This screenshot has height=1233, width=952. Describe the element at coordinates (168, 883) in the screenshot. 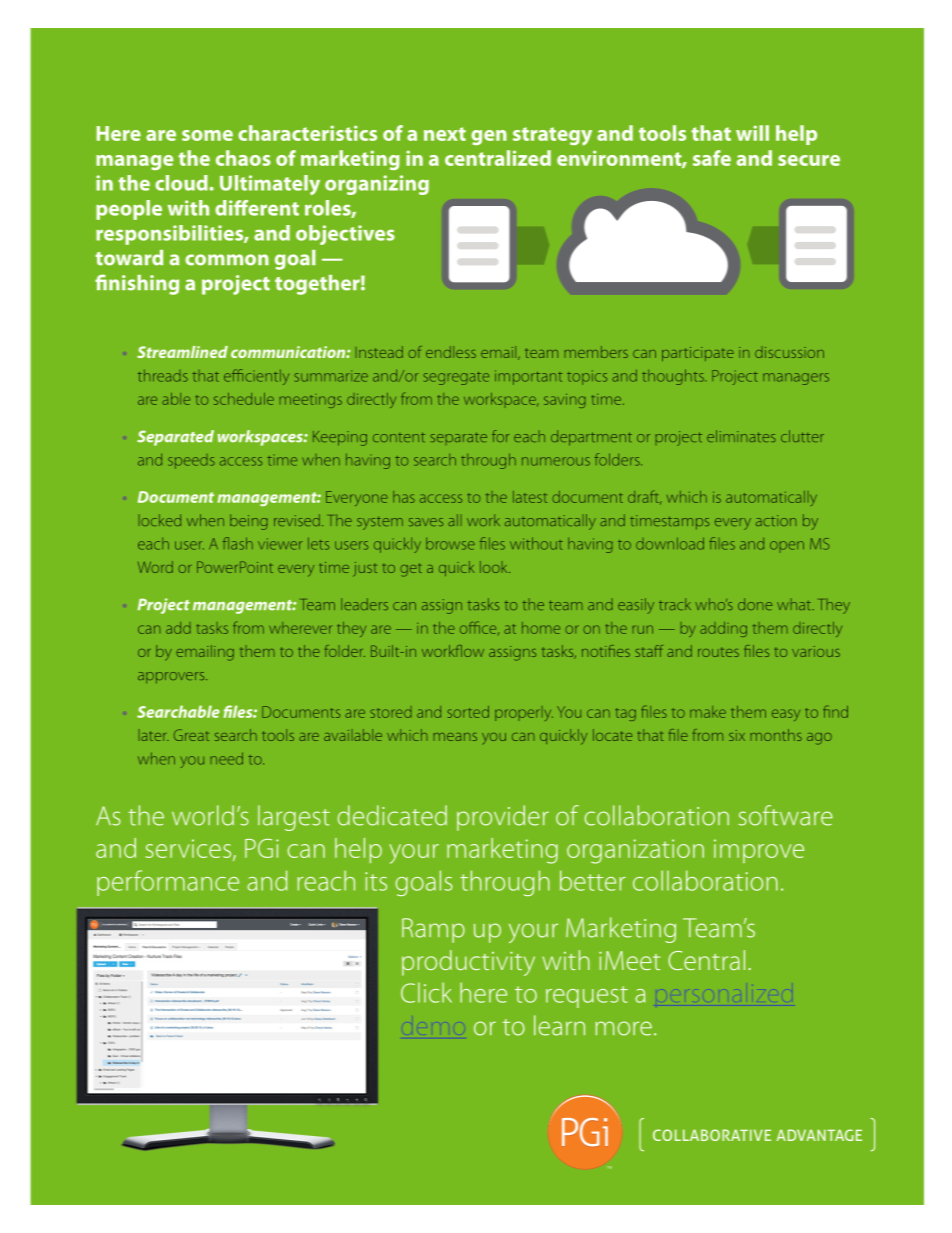

I see `performance` at that location.
